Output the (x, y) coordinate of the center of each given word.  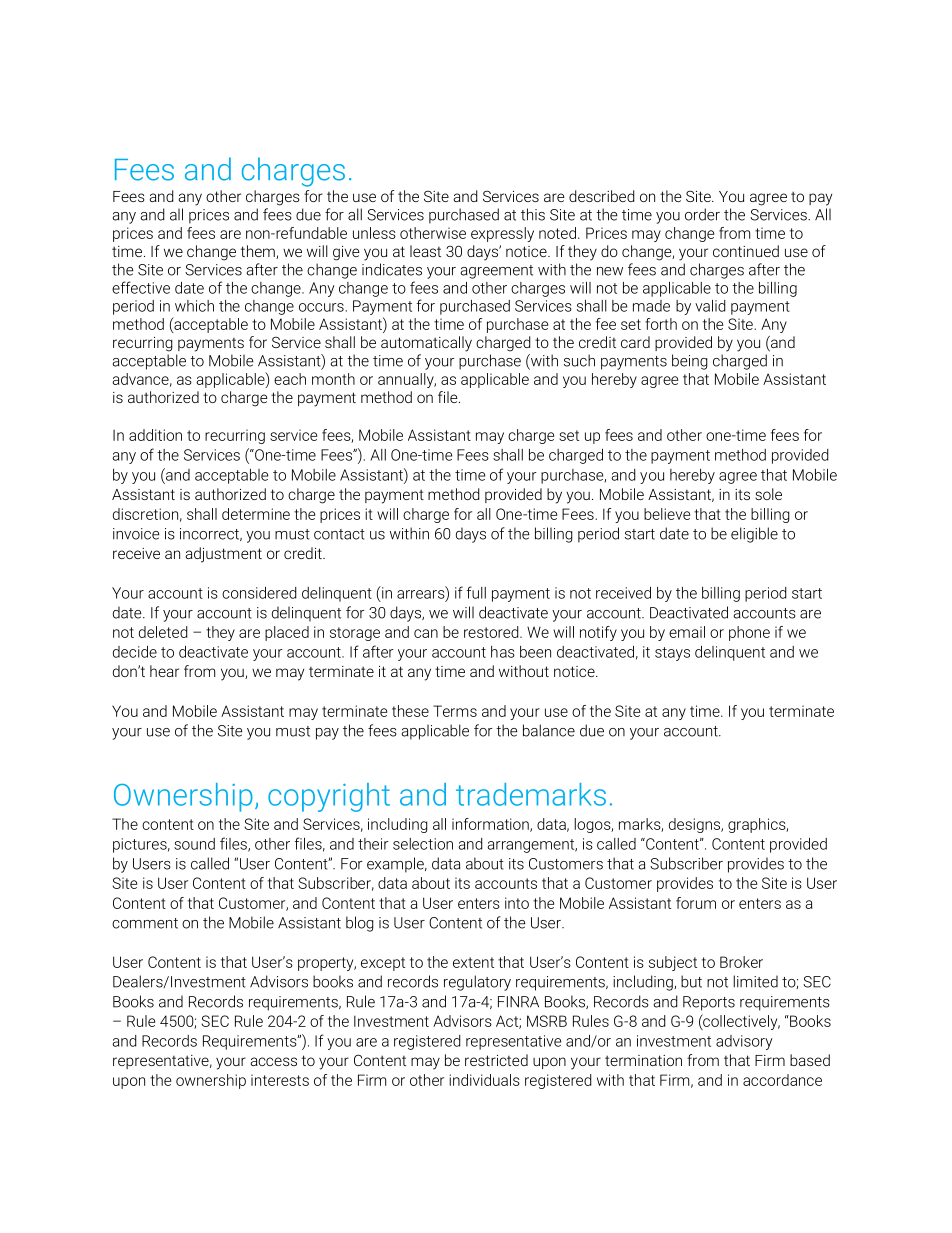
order (702, 214)
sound (194, 844)
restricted (496, 1060)
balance (549, 730)
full (476, 592)
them (259, 252)
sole (768, 494)
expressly (502, 234)
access (273, 1061)
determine (256, 514)
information (491, 825)
